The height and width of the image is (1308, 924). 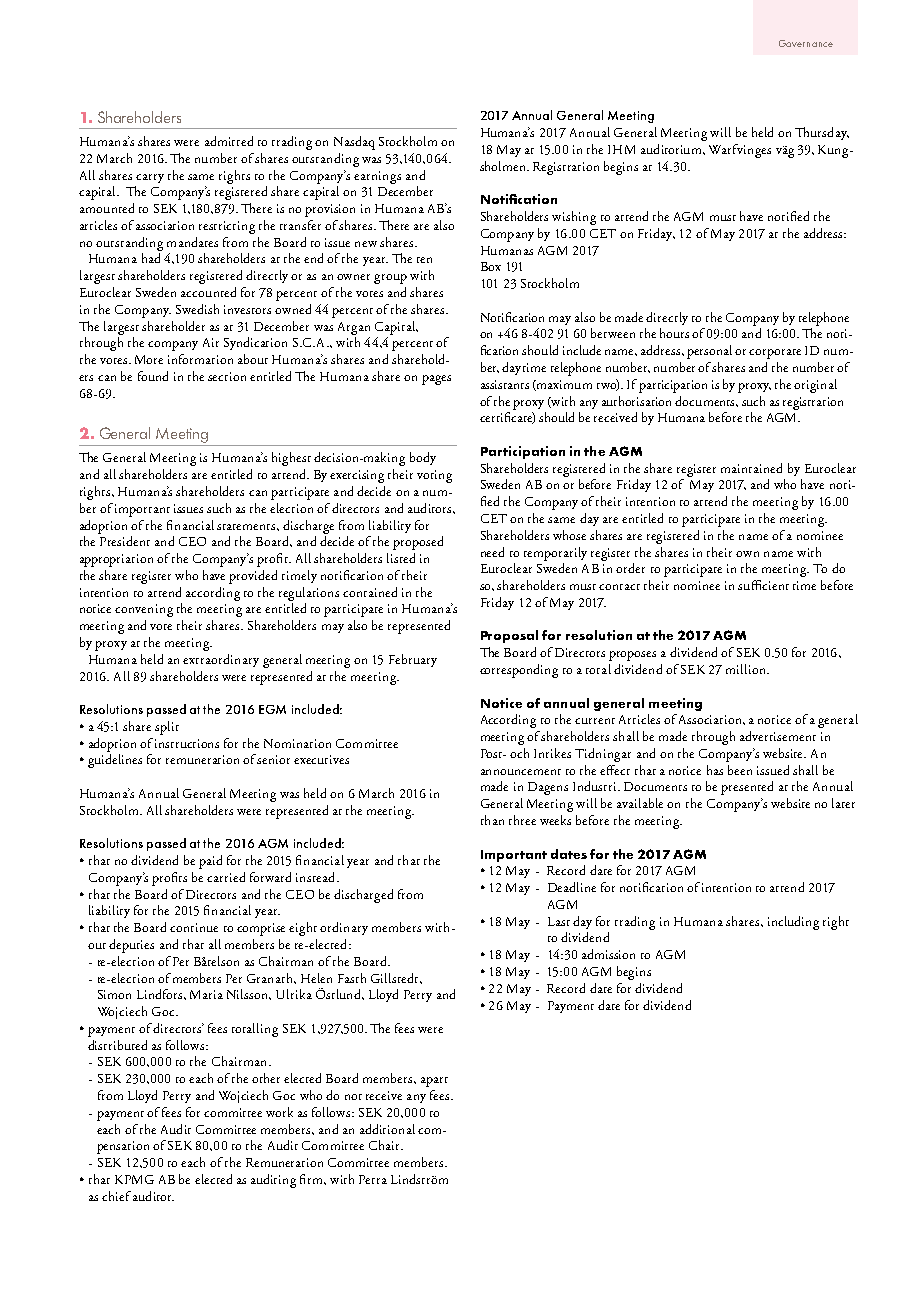 What do you see at coordinates (509, 636) in the image?
I see `Proposal` at bounding box center [509, 636].
